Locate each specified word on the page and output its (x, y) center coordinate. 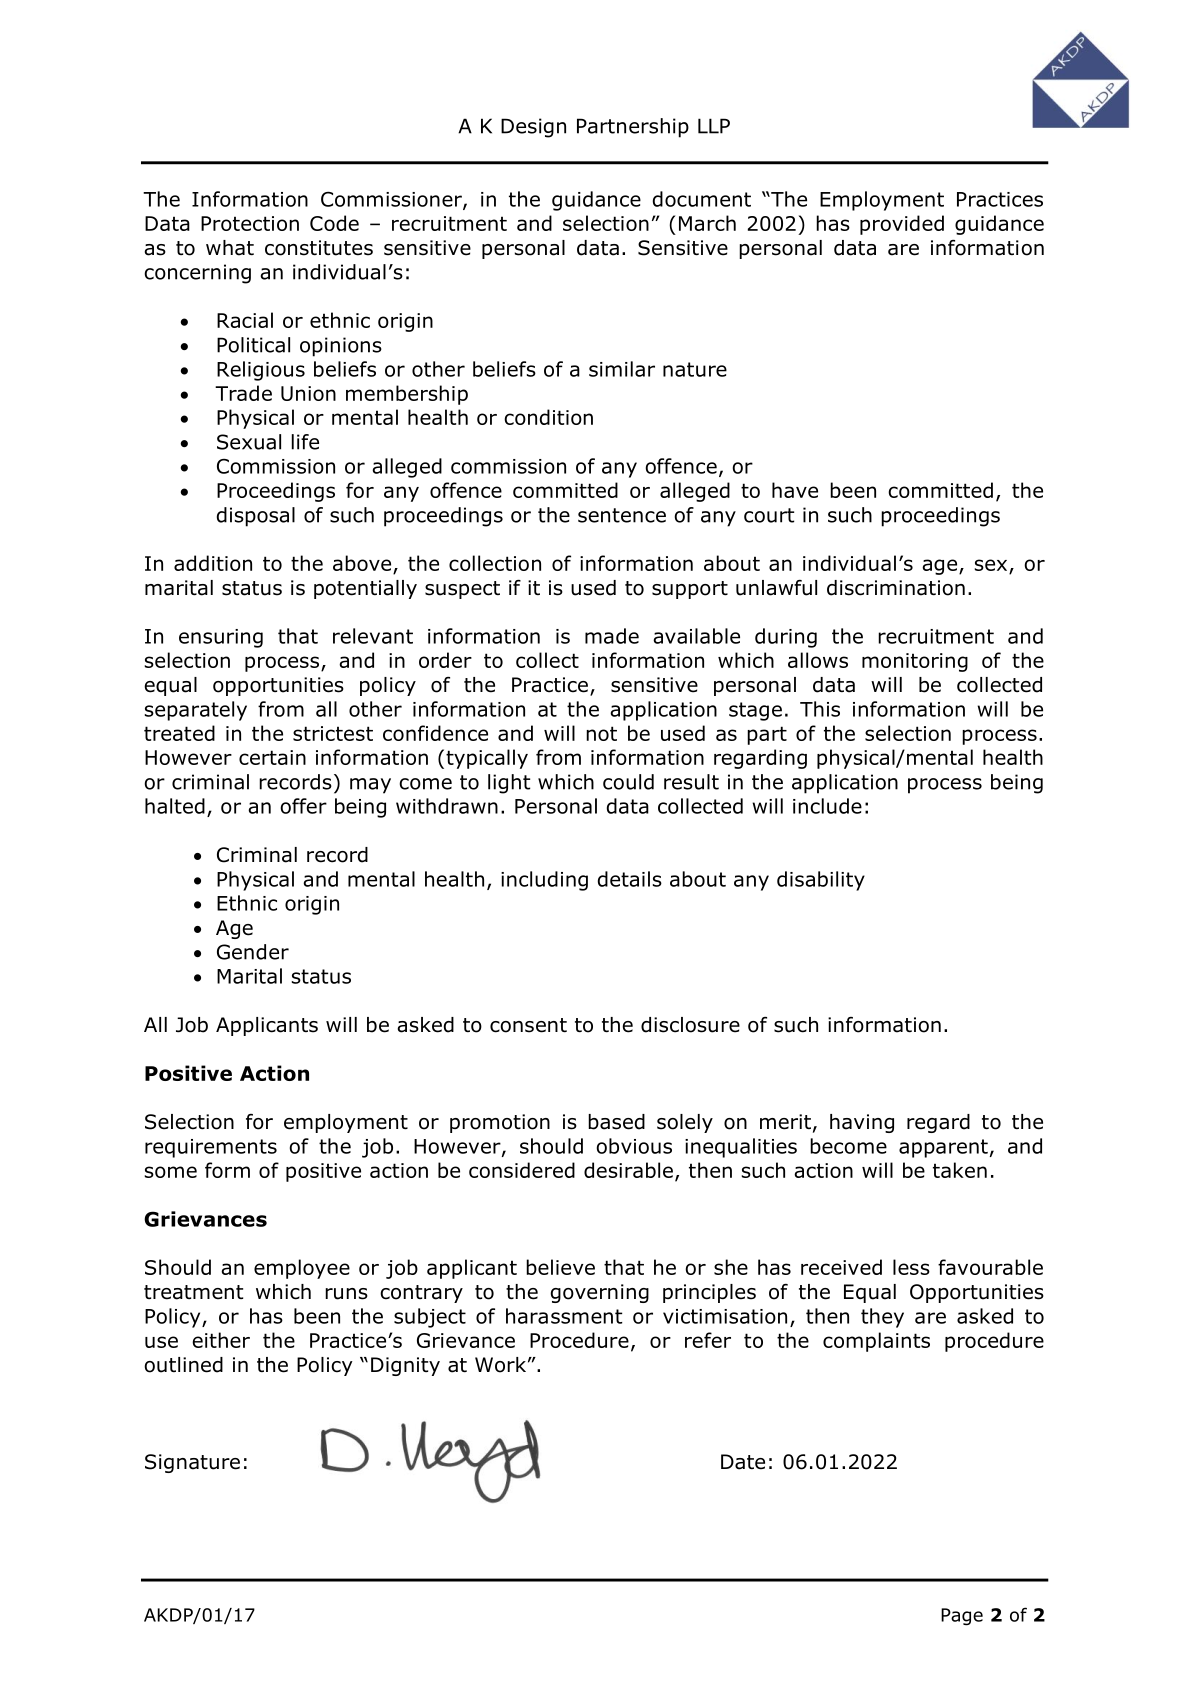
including (544, 881)
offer (303, 806)
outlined (183, 1365)
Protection (250, 223)
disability (821, 881)
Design (533, 128)
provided (902, 225)
